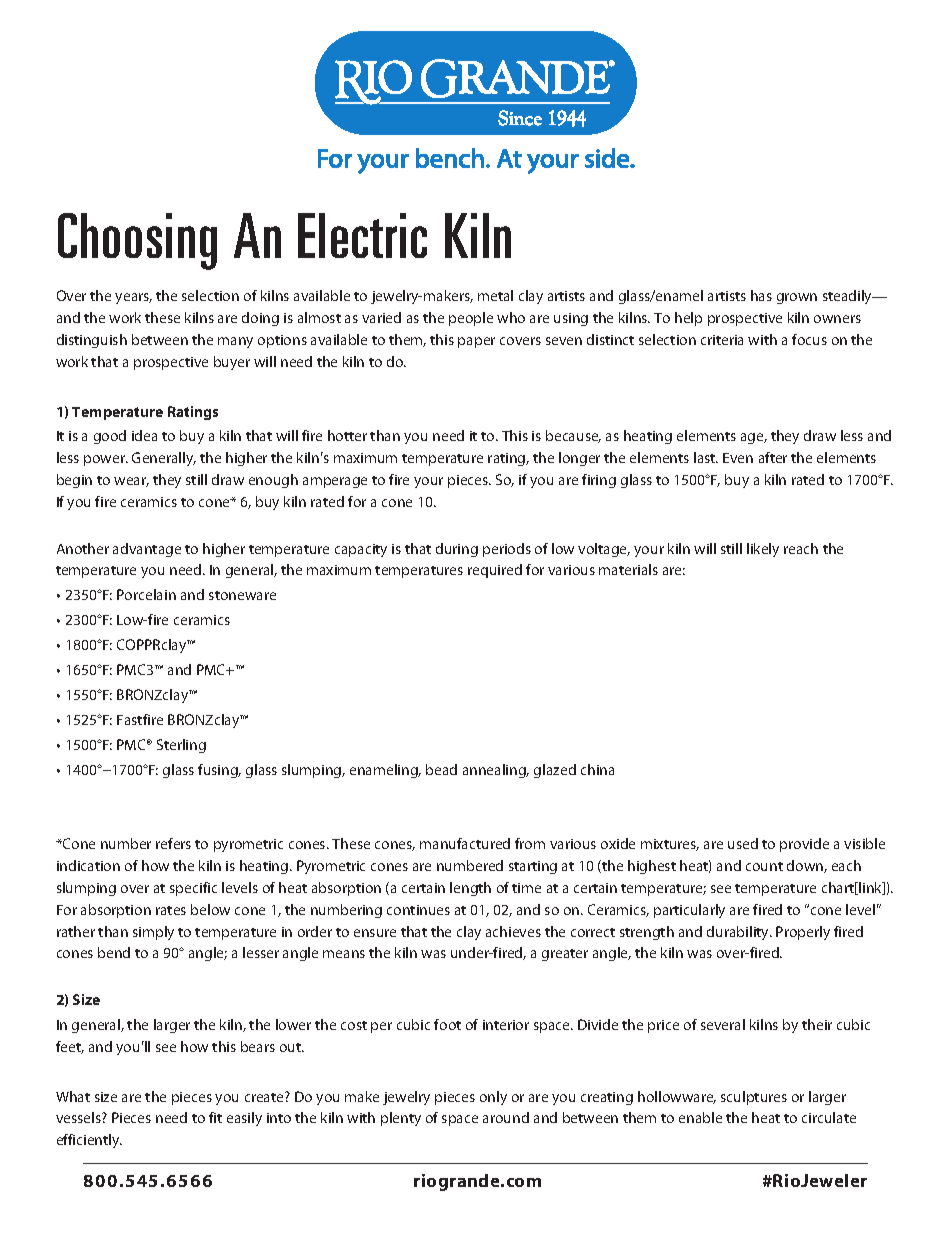 This page has width=952, height=1233. I want to click on wear, so click(131, 482).
